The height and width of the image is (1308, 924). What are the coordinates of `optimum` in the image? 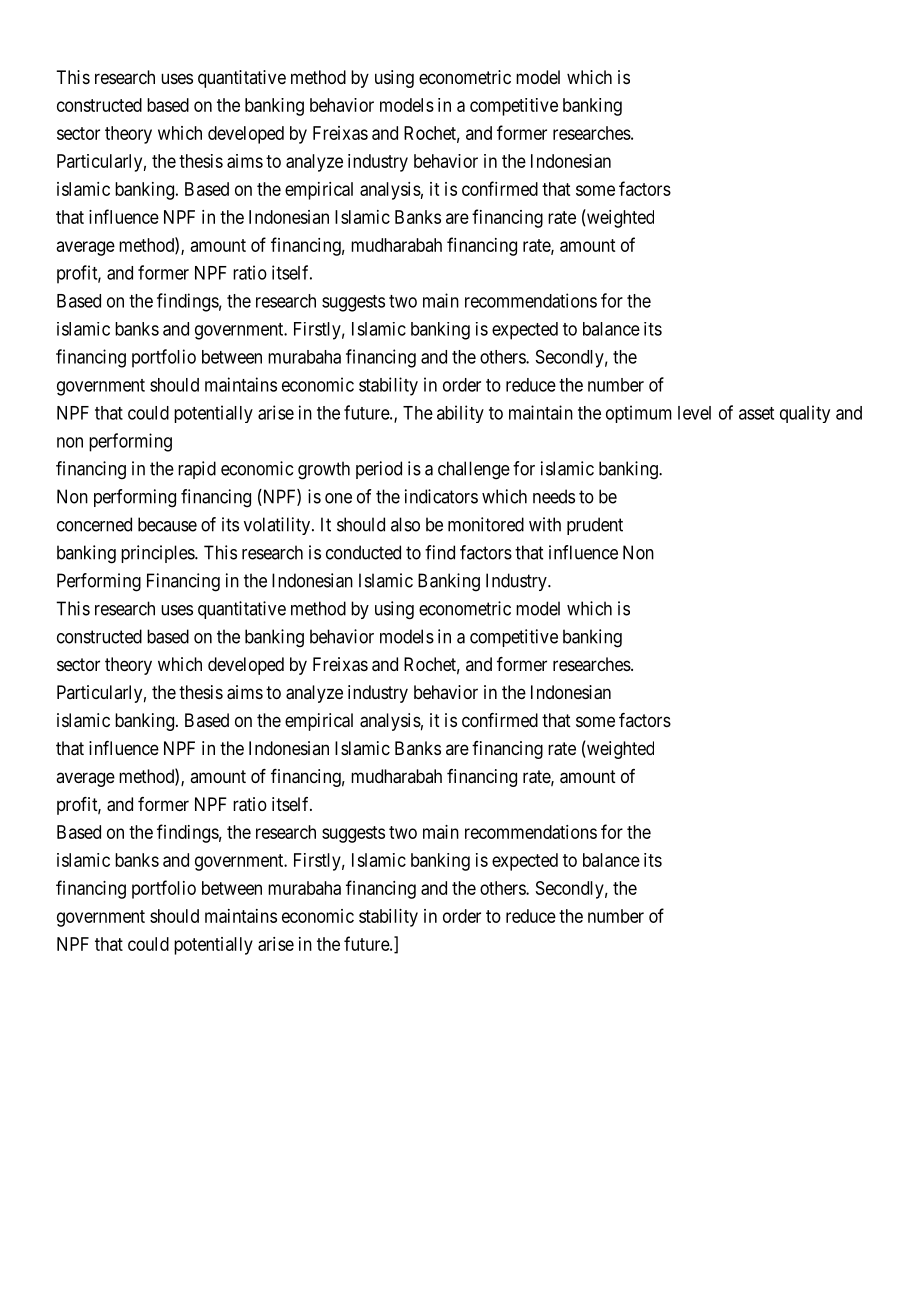 It's located at (639, 414).
